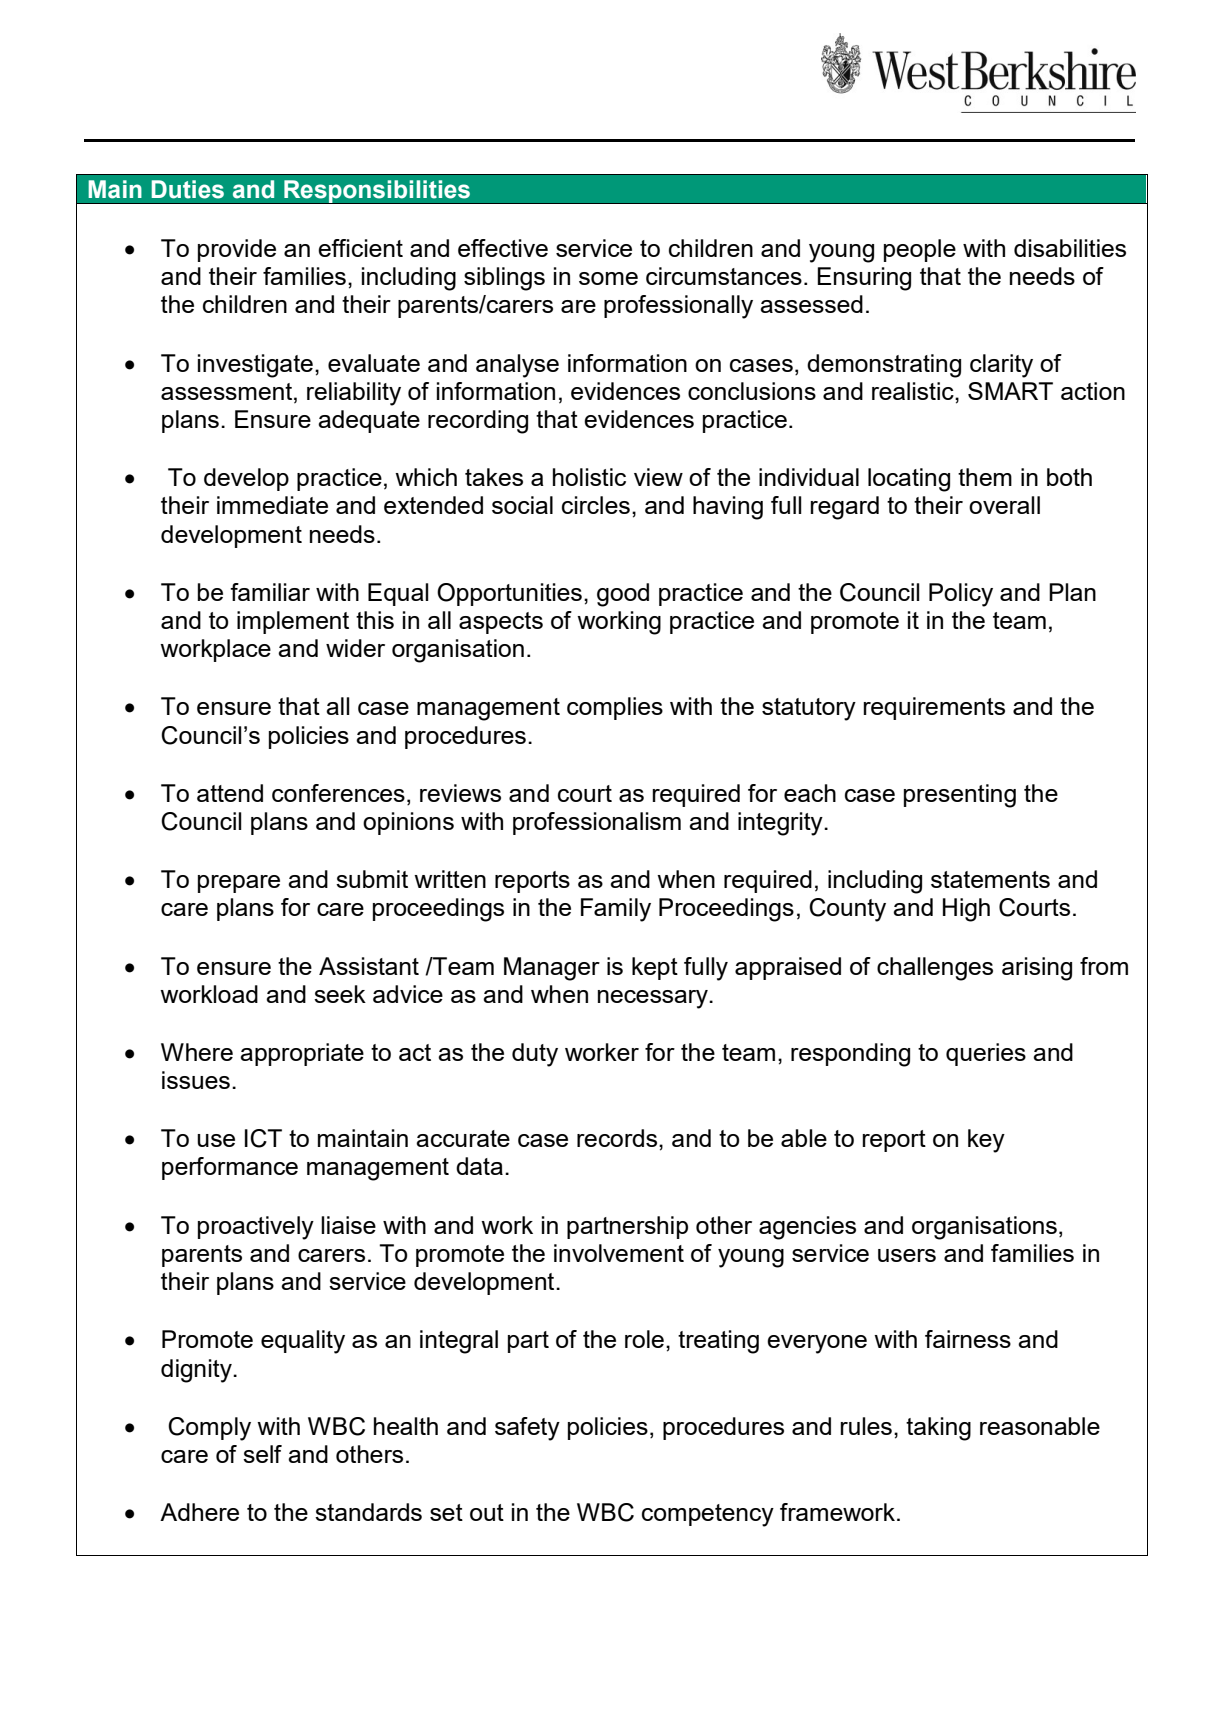  What do you see at coordinates (239, 884) in the image?
I see `prepare` at bounding box center [239, 884].
